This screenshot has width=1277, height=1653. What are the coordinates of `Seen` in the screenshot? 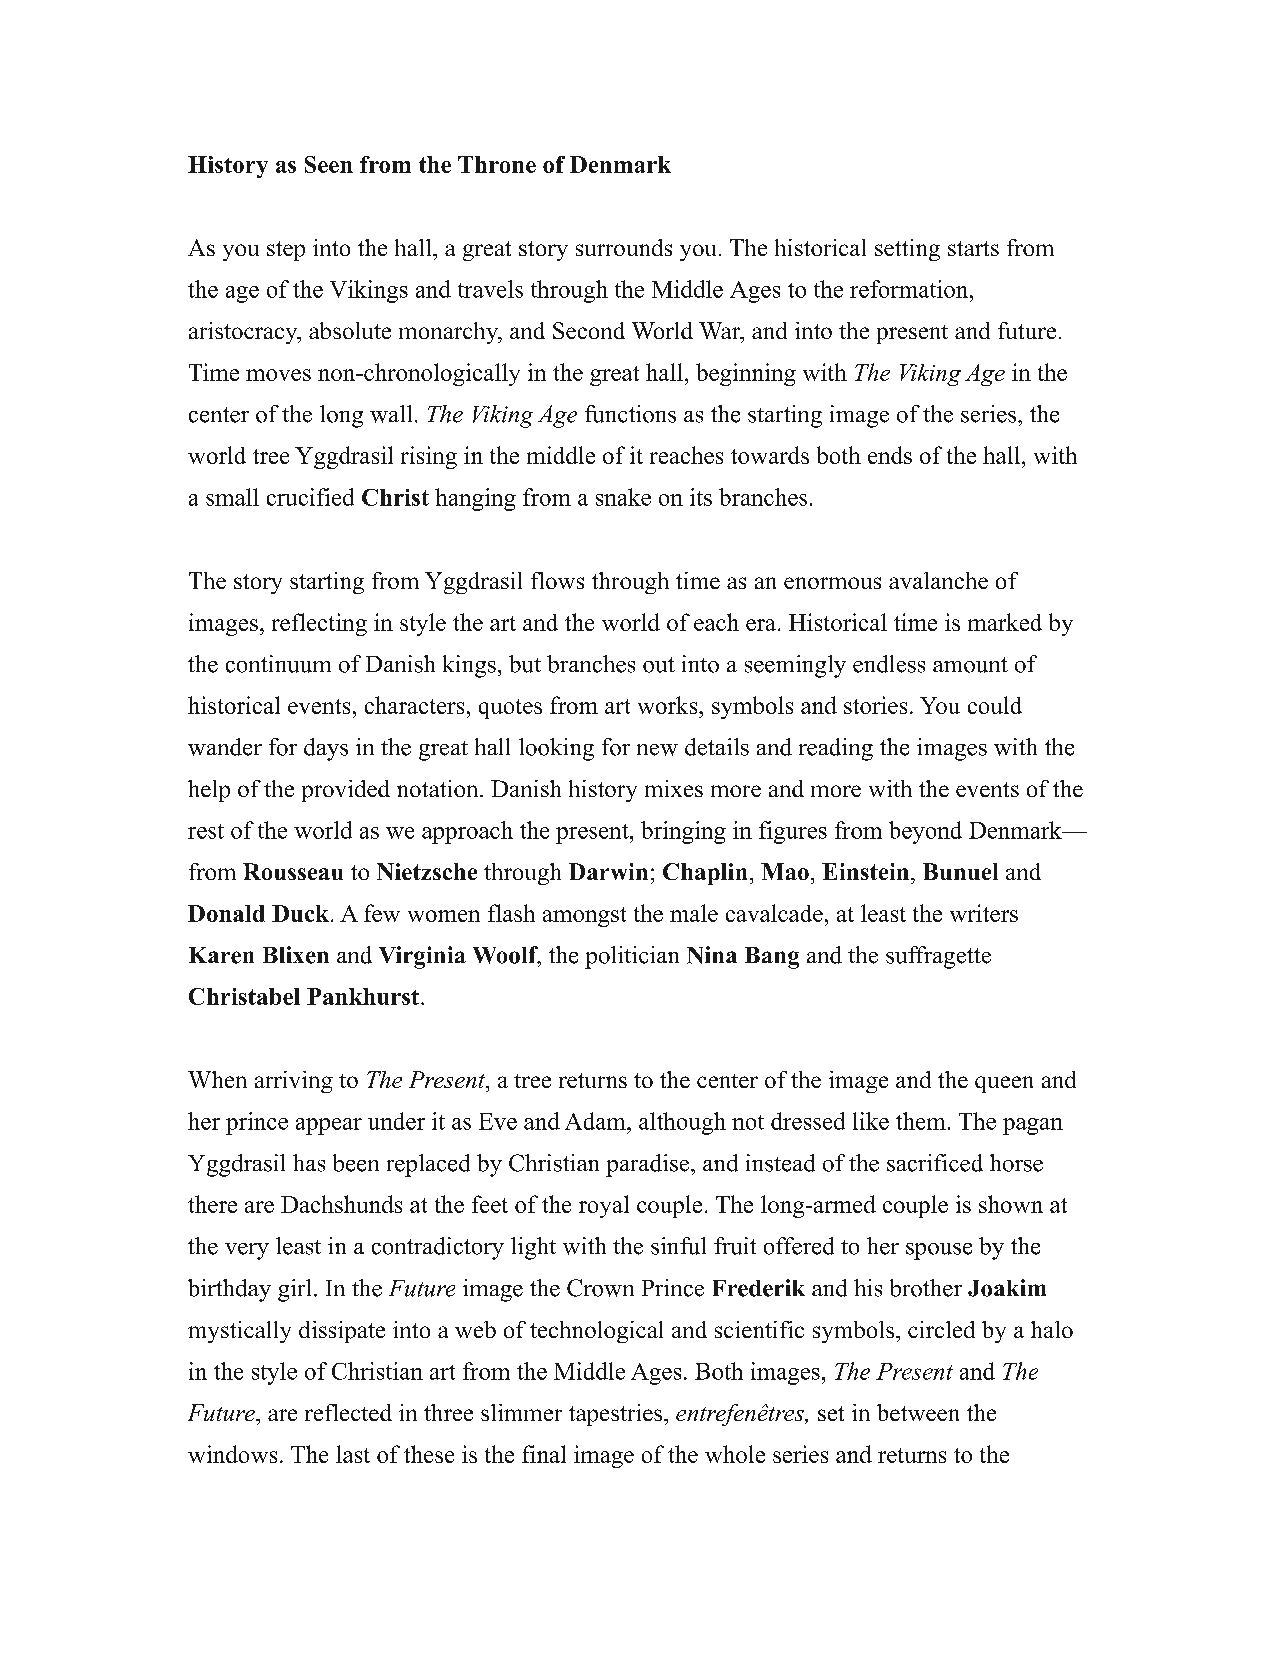 It's located at (329, 164).
